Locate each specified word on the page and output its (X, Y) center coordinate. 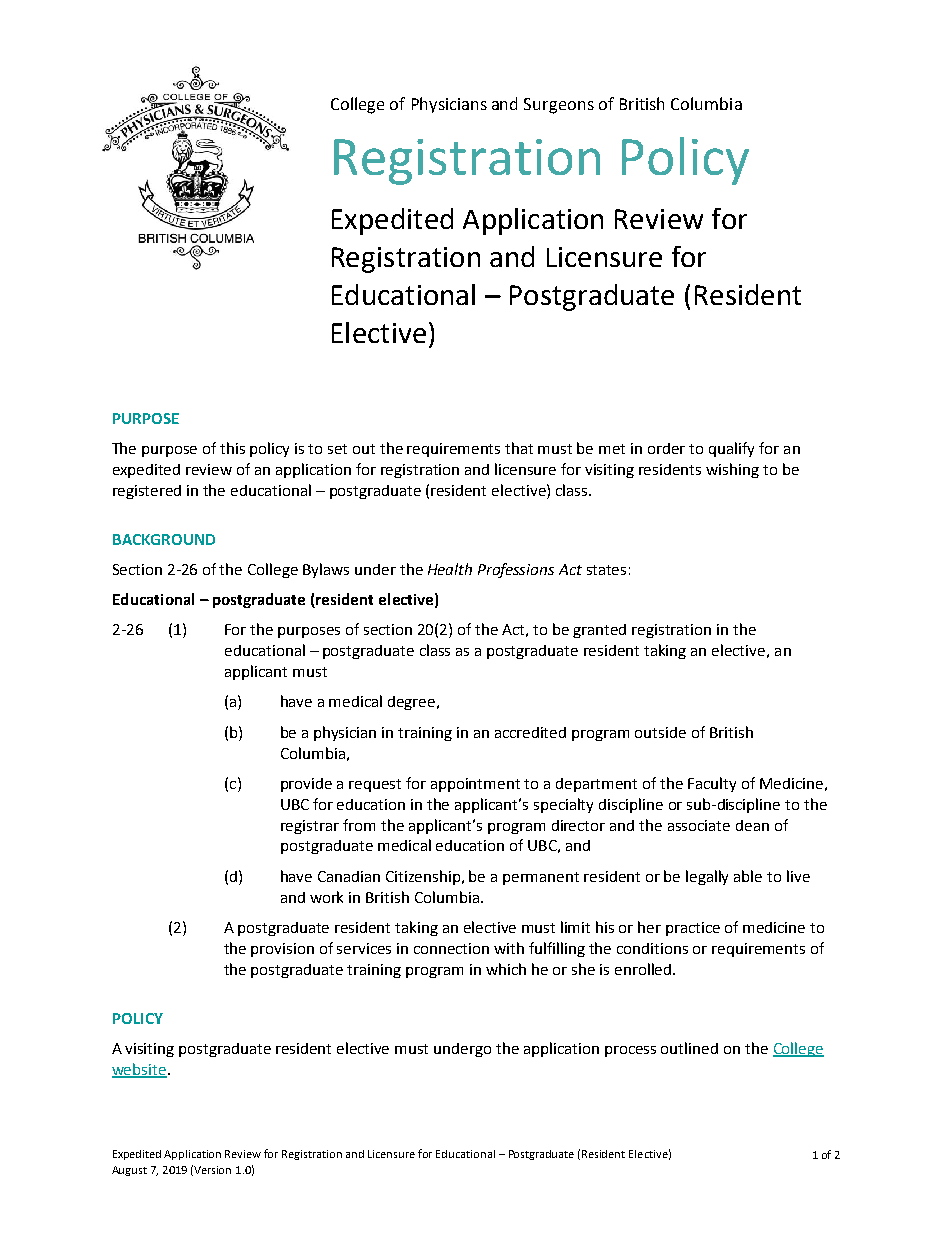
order (666, 448)
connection (451, 948)
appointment (475, 785)
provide (306, 785)
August (129, 1171)
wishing (732, 470)
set (337, 449)
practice (693, 929)
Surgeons (559, 106)
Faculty (712, 784)
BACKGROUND (164, 539)
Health (450, 569)
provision (282, 950)
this (232, 448)
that (519, 448)
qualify (731, 449)
